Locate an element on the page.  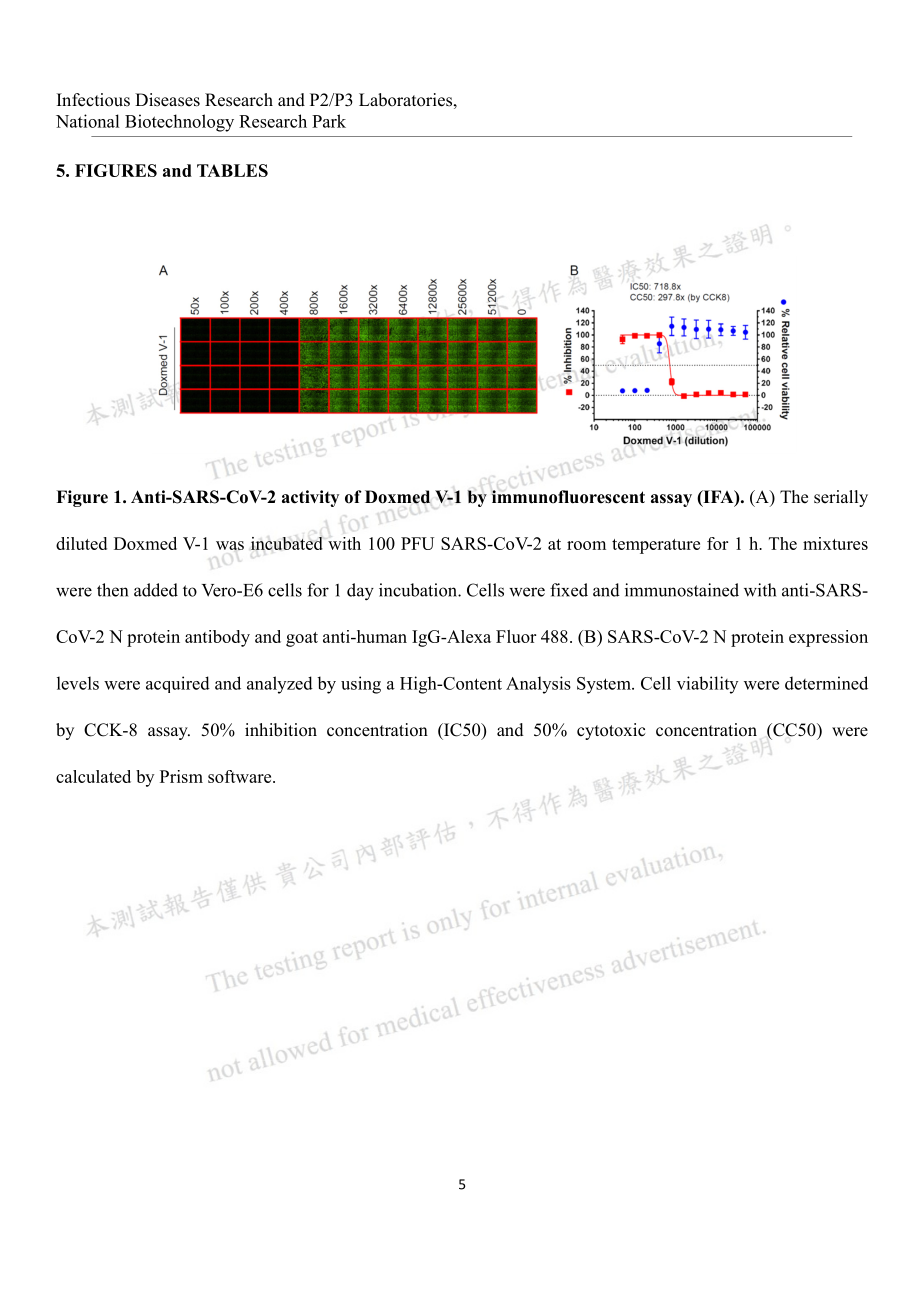
activity is located at coordinates (310, 498).
